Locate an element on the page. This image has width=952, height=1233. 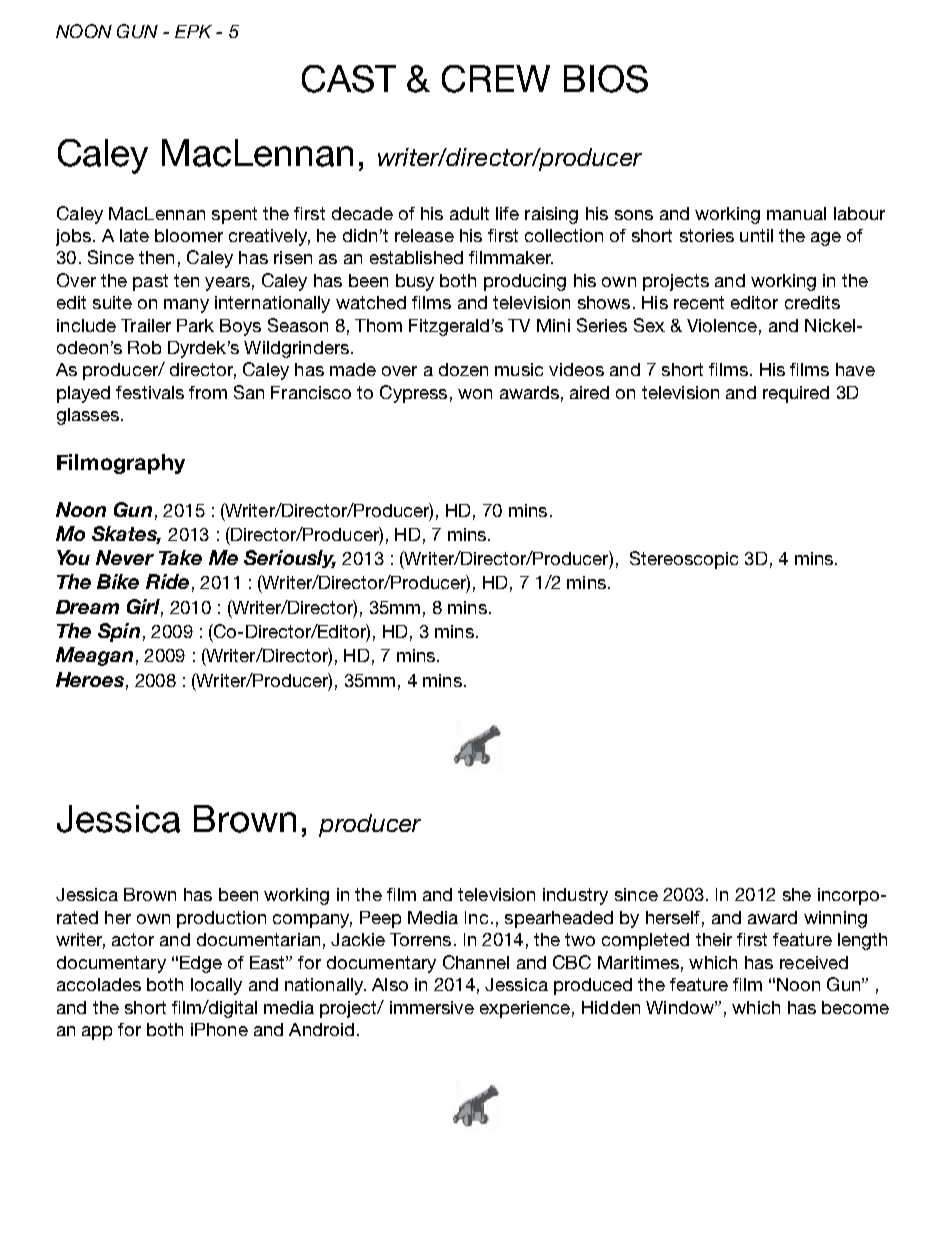
winning is located at coordinates (835, 919).
